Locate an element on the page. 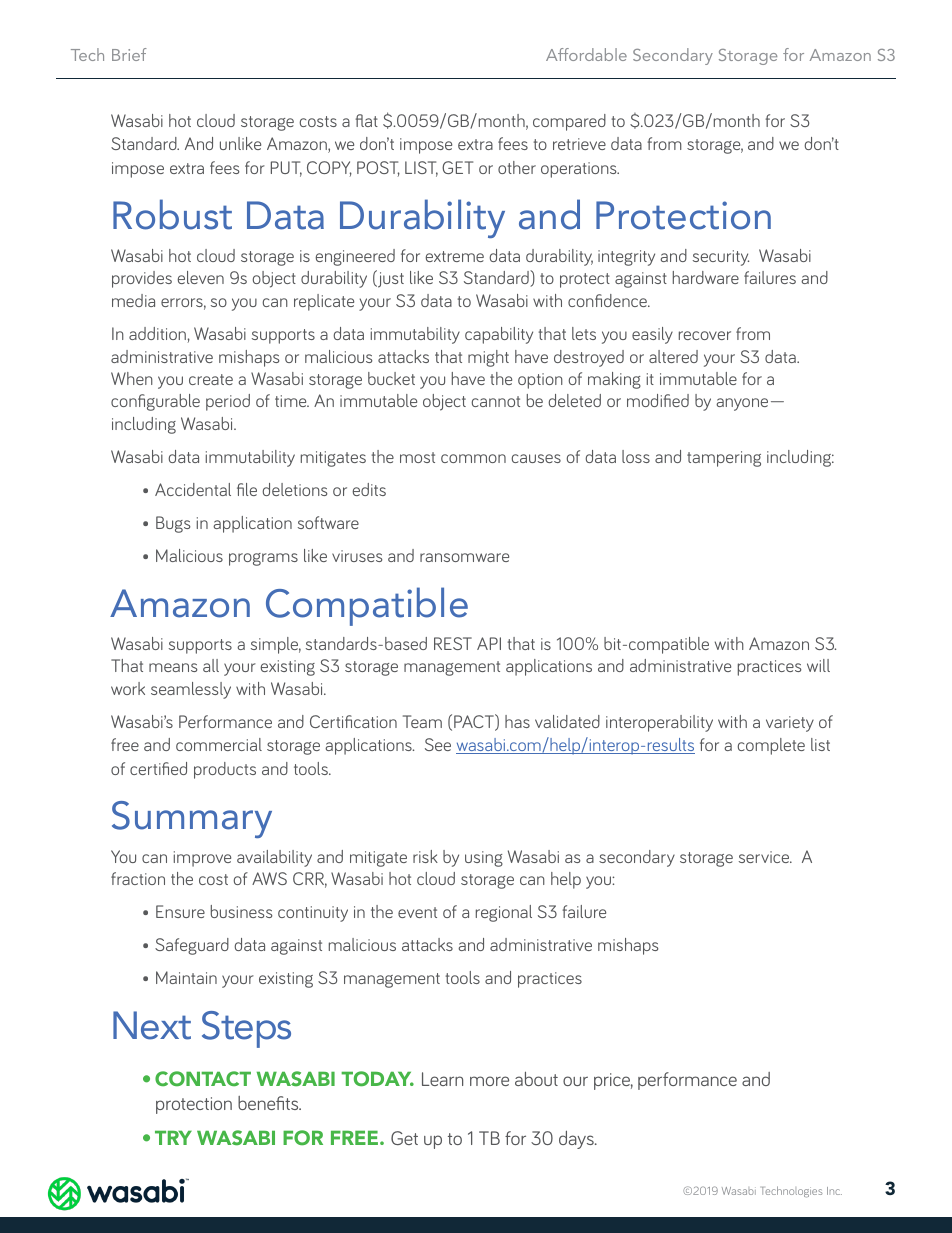 Image resolution: width=952 pixels, height=1233 pixels. seamlessly is located at coordinates (191, 690).
